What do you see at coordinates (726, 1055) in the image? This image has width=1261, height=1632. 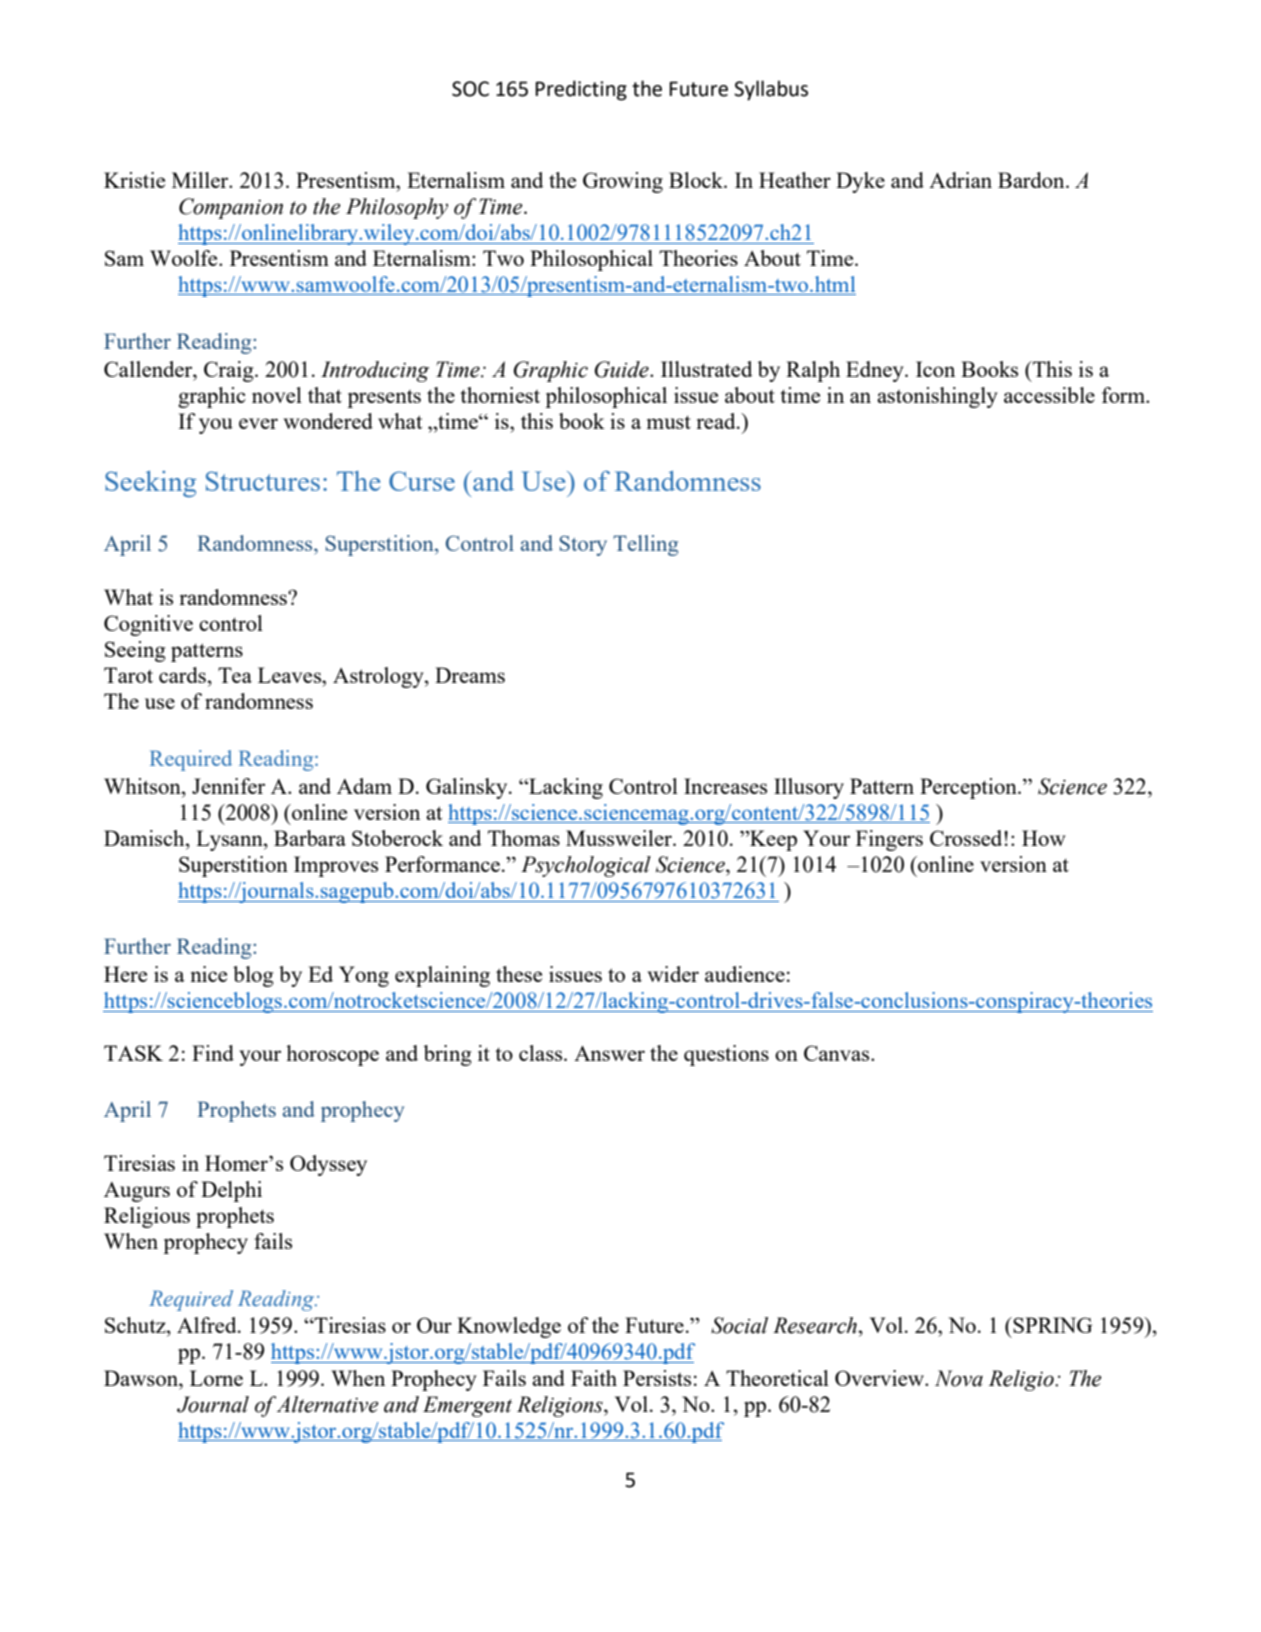 I see `questions` at bounding box center [726, 1055].
